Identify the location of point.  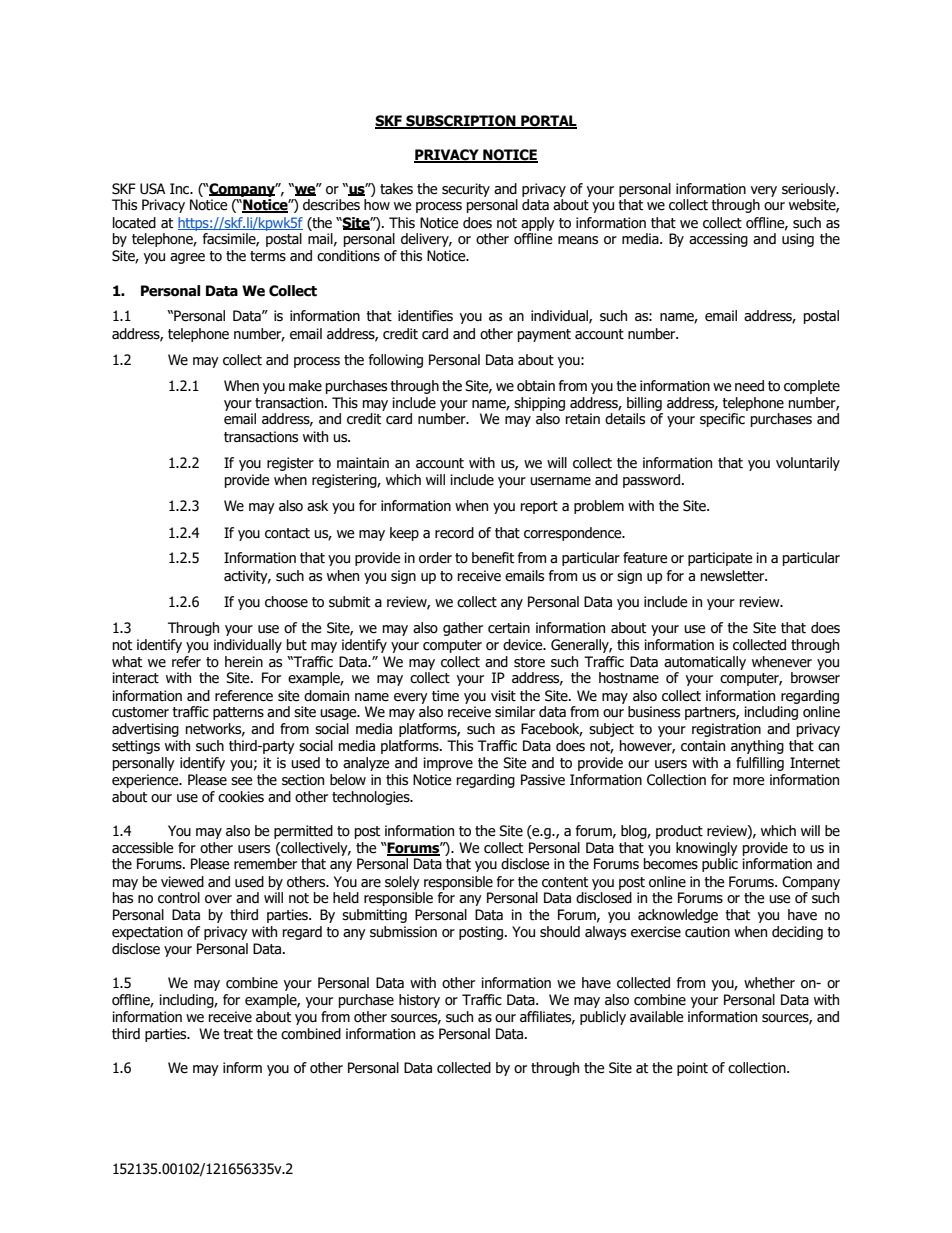
(692, 1069).
